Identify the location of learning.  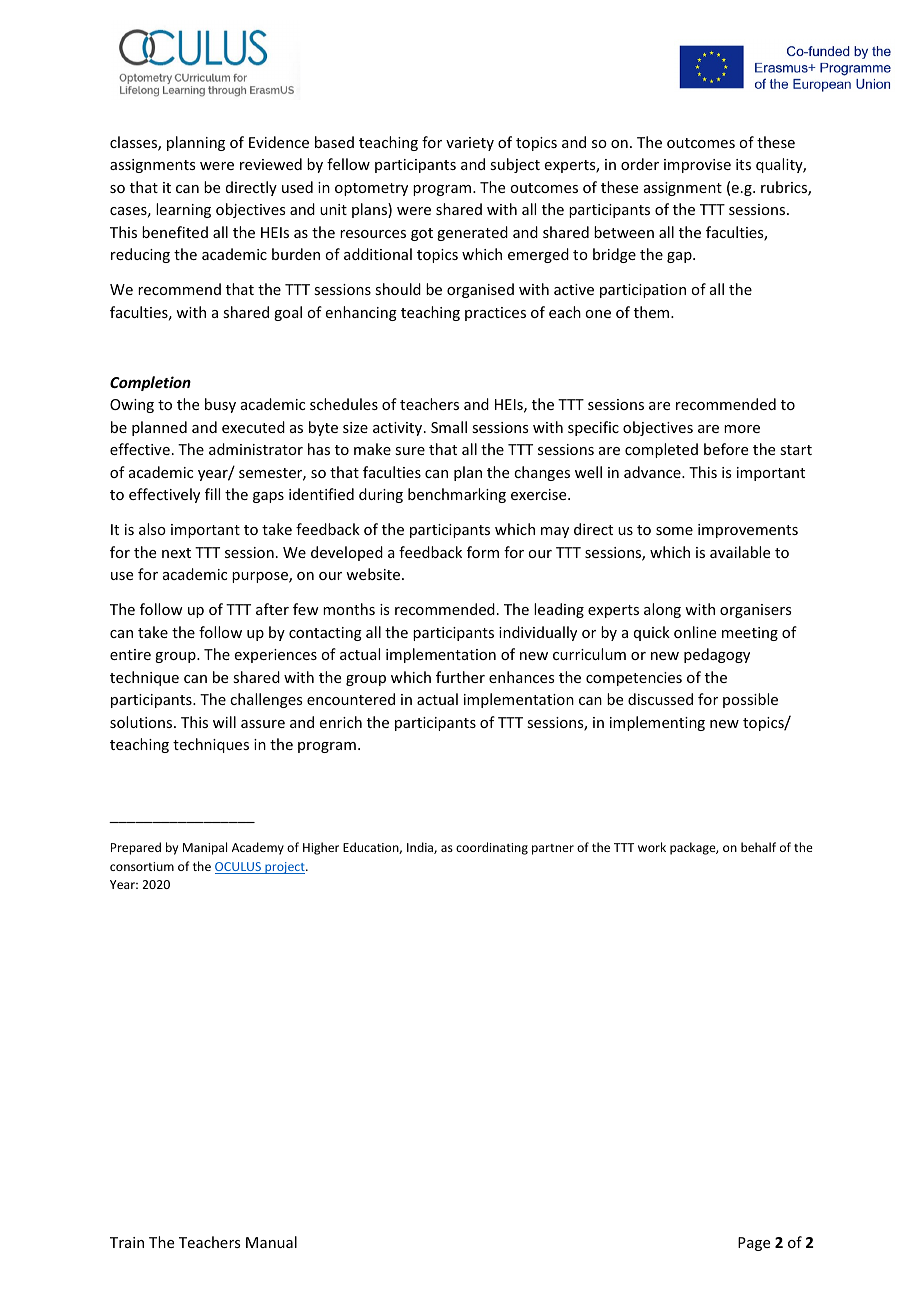
(183, 210).
